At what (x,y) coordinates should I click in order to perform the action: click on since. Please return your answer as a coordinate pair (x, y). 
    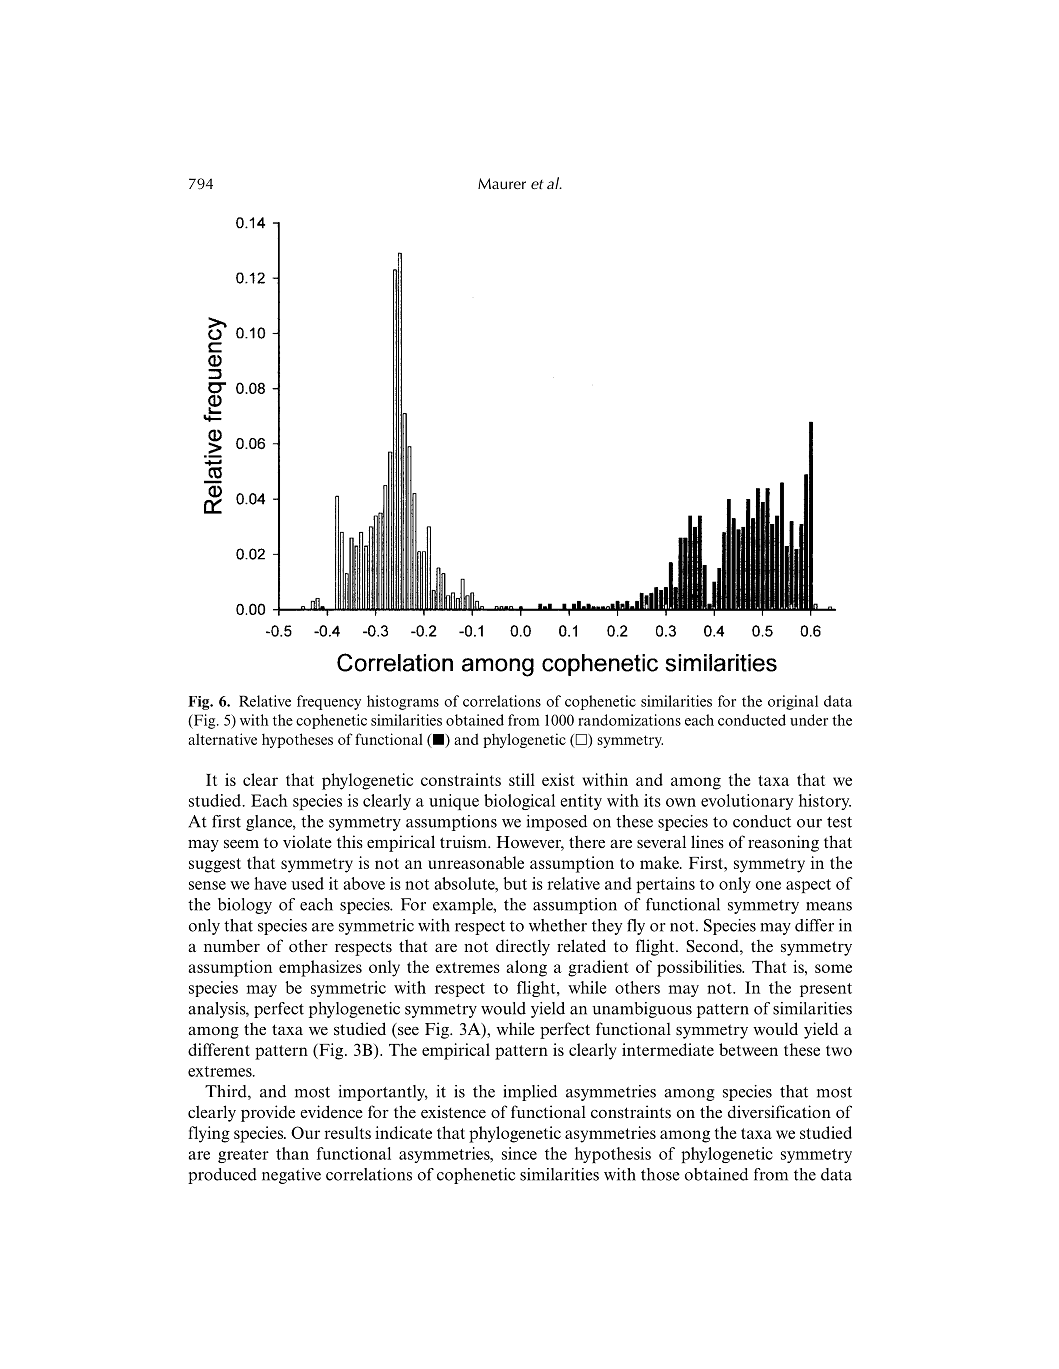
    Looking at the image, I should click on (519, 1153).
